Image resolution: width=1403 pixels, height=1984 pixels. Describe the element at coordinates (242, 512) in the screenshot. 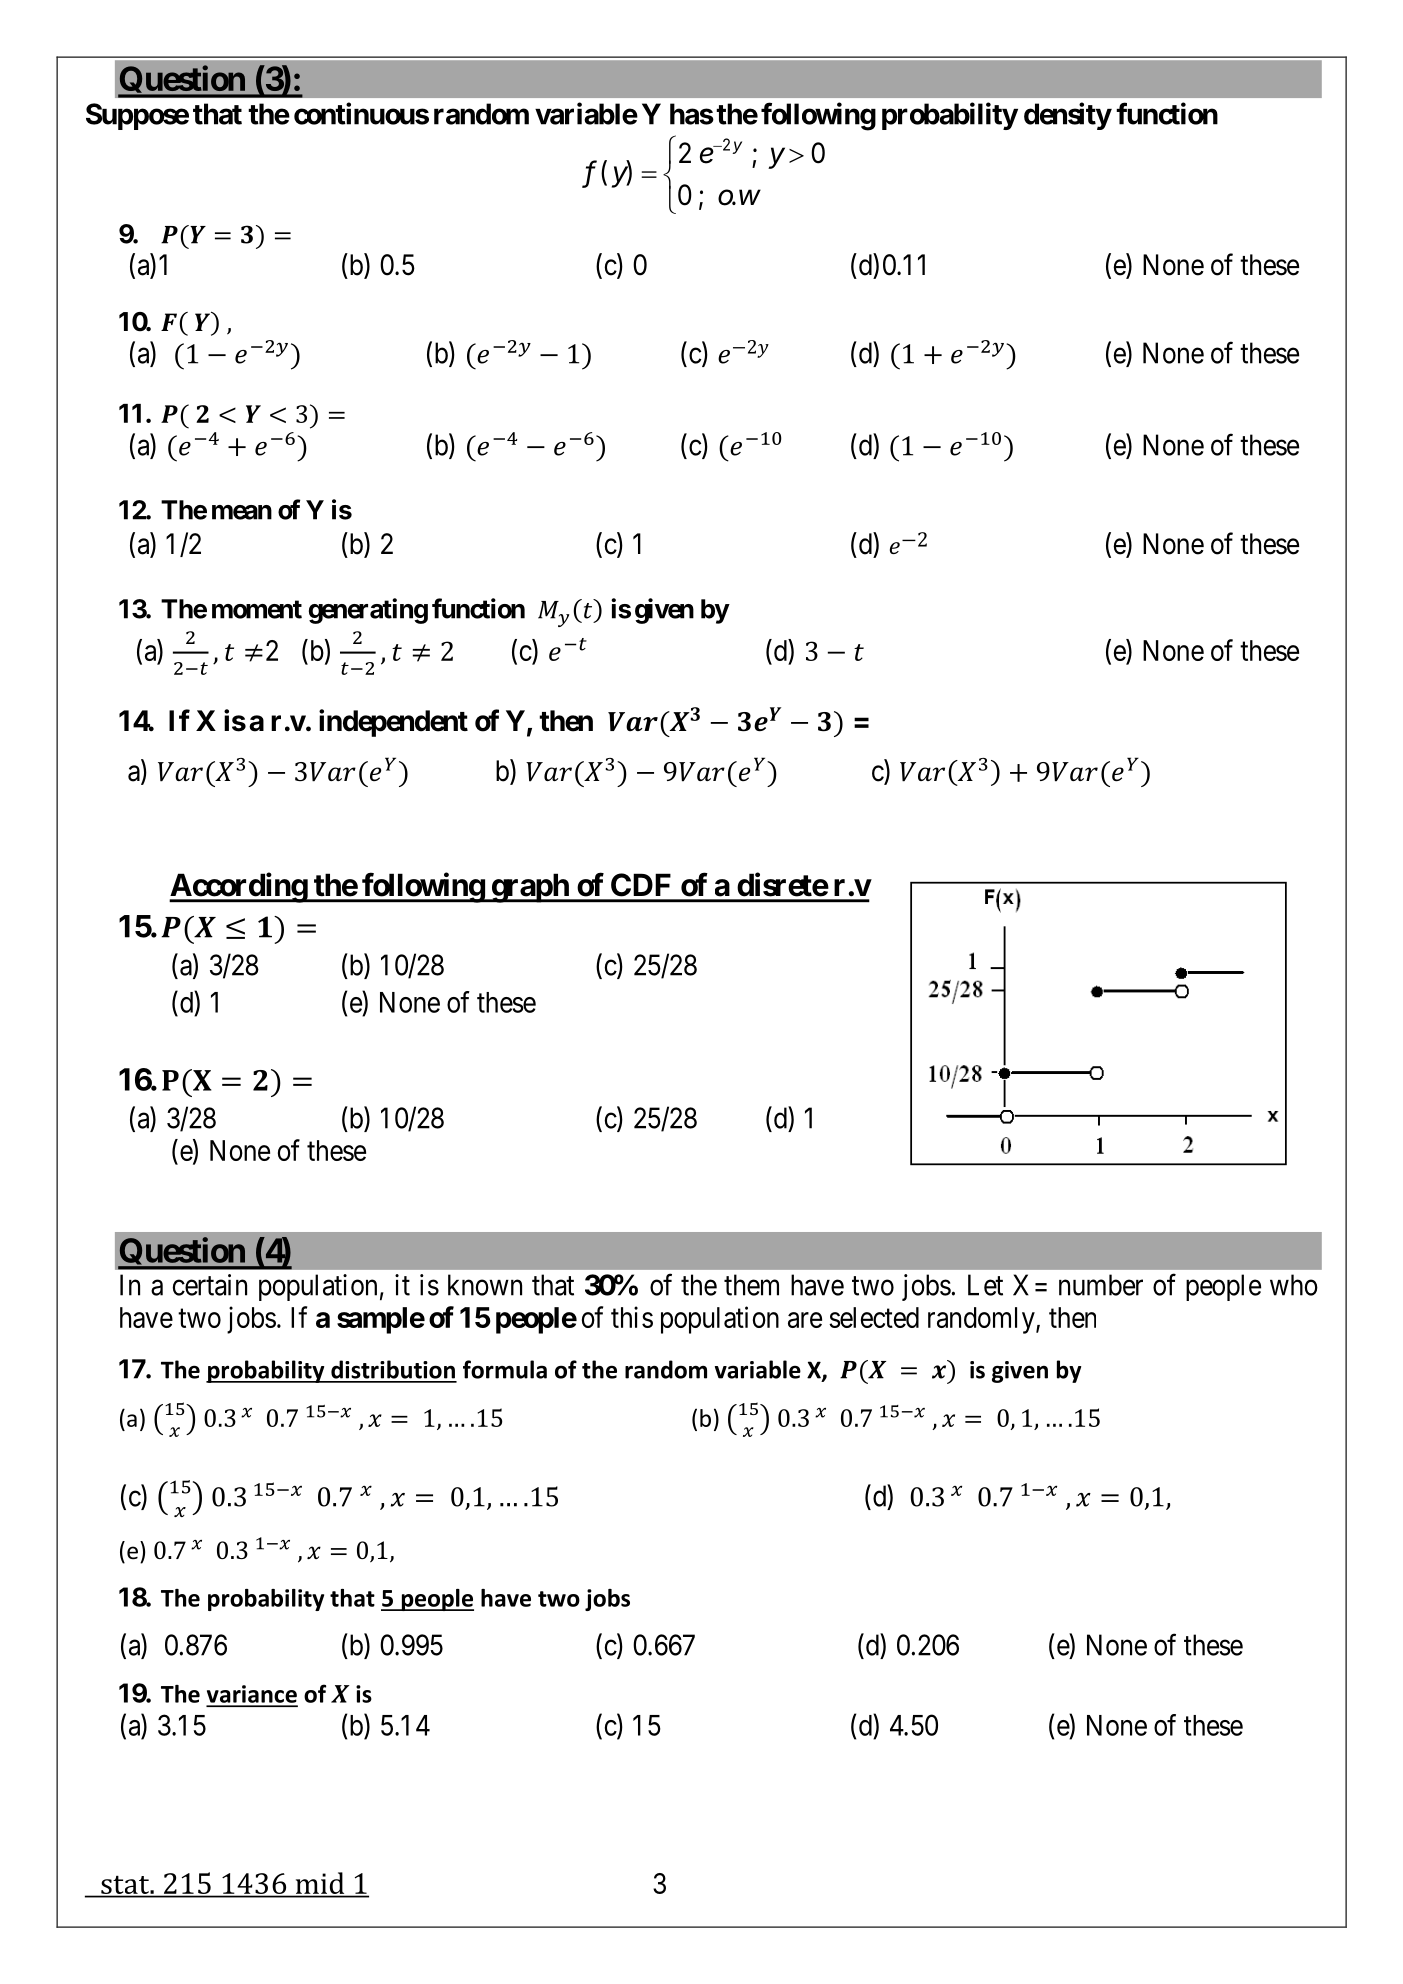

I see `mean` at that location.
